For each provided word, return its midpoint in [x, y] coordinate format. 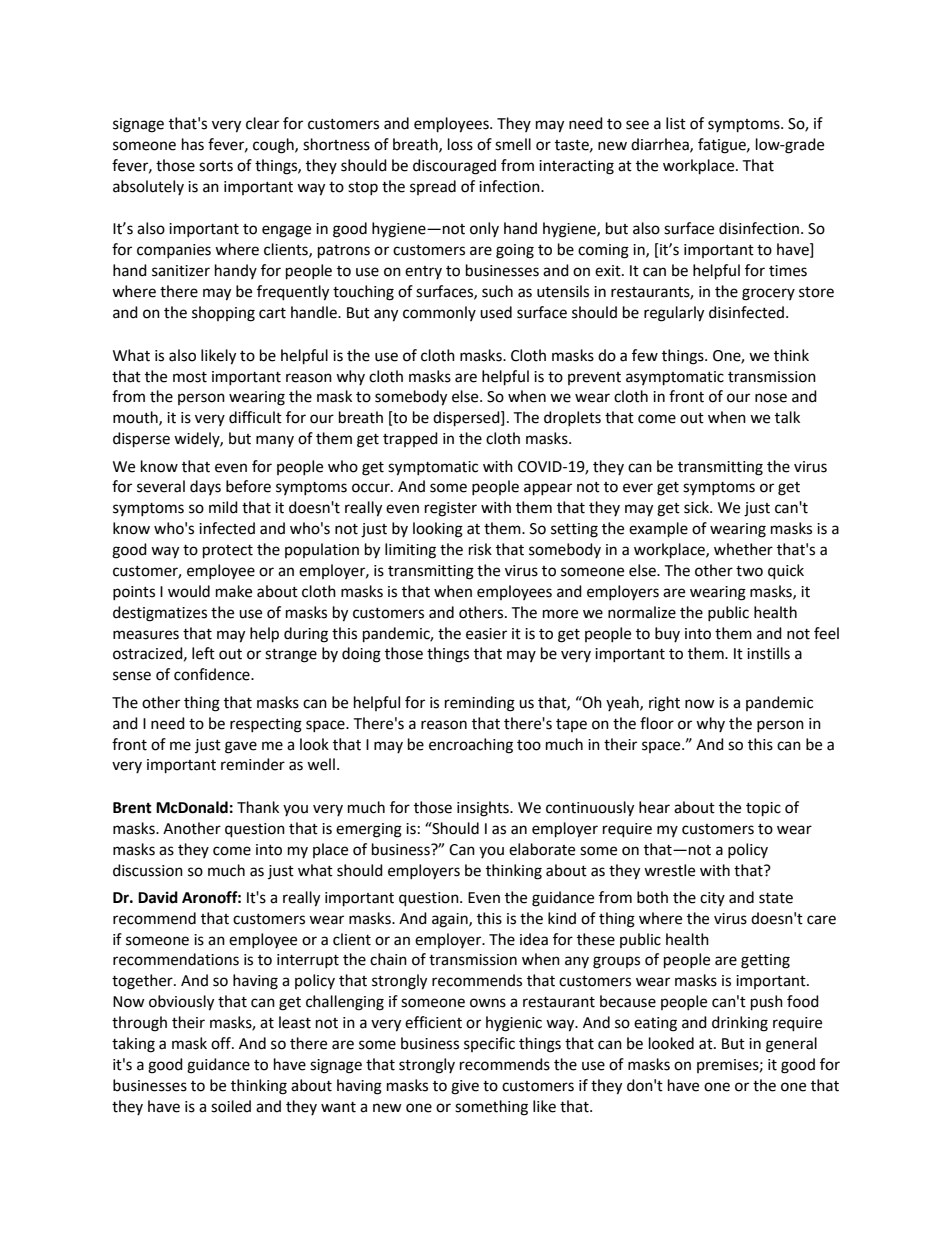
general [791, 1045]
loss [460, 144]
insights [484, 809]
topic [763, 809]
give [465, 1087]
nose [771, 398]
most [190, 377]
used [496, 312]
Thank [258, 807]
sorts [216, 166]
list [676, 123]
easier [486, 634]
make [234, 591]
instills [768, 653]
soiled [231, 1106]
